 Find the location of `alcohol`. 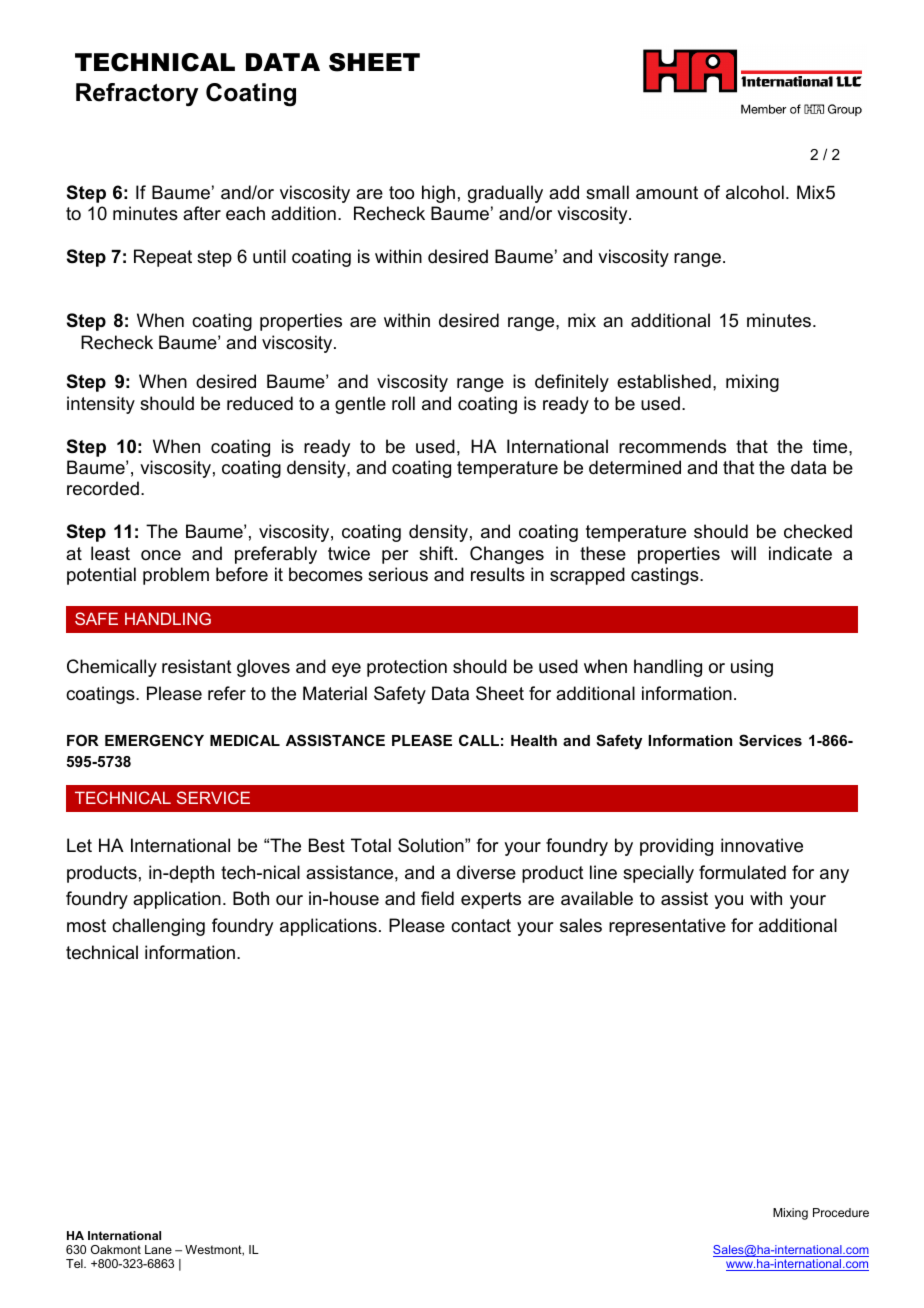

alcohol is located at coordinates (755, 192).
